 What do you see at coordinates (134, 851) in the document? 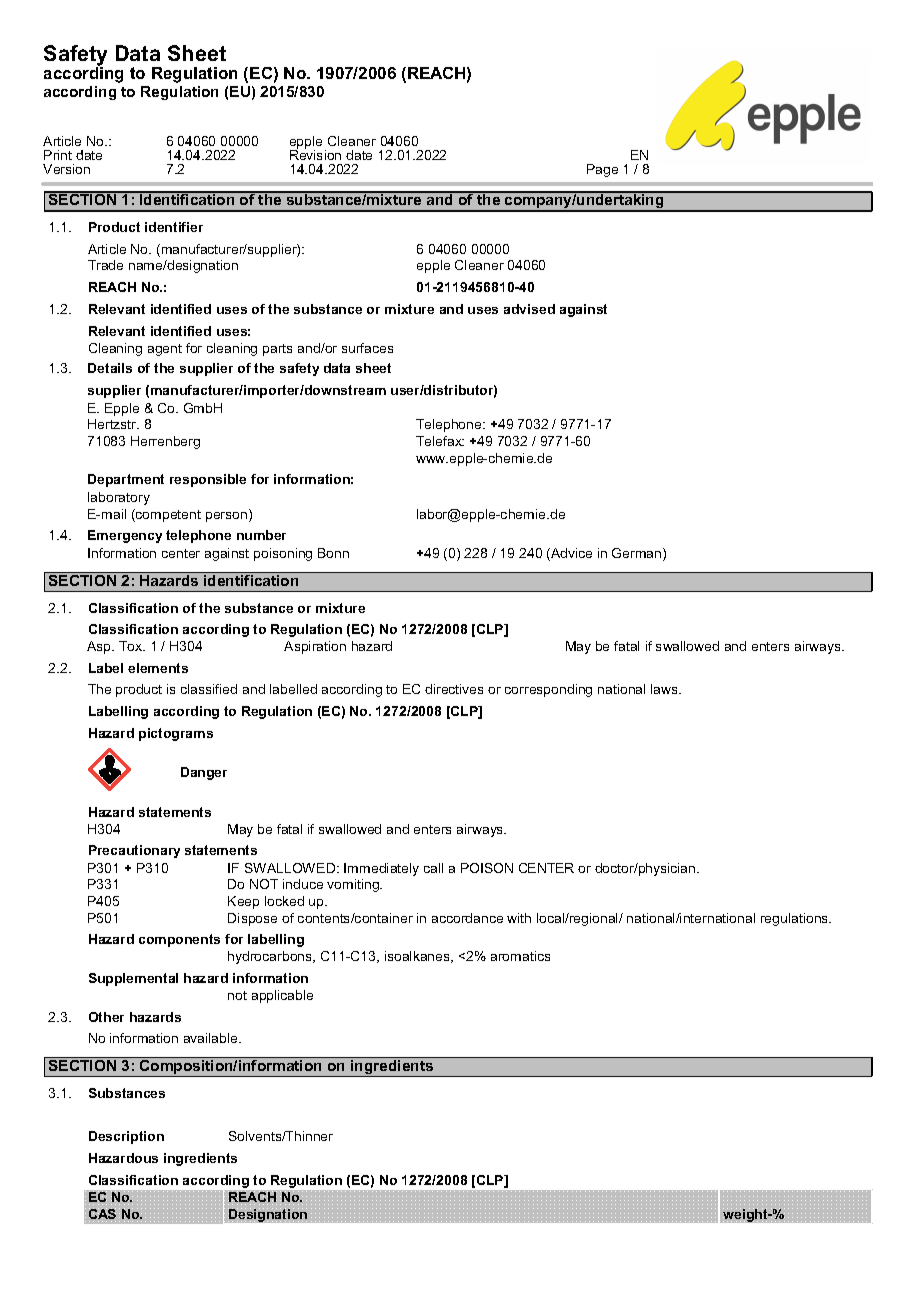
I see `Precautionary` at bounding box center [134, 851].
